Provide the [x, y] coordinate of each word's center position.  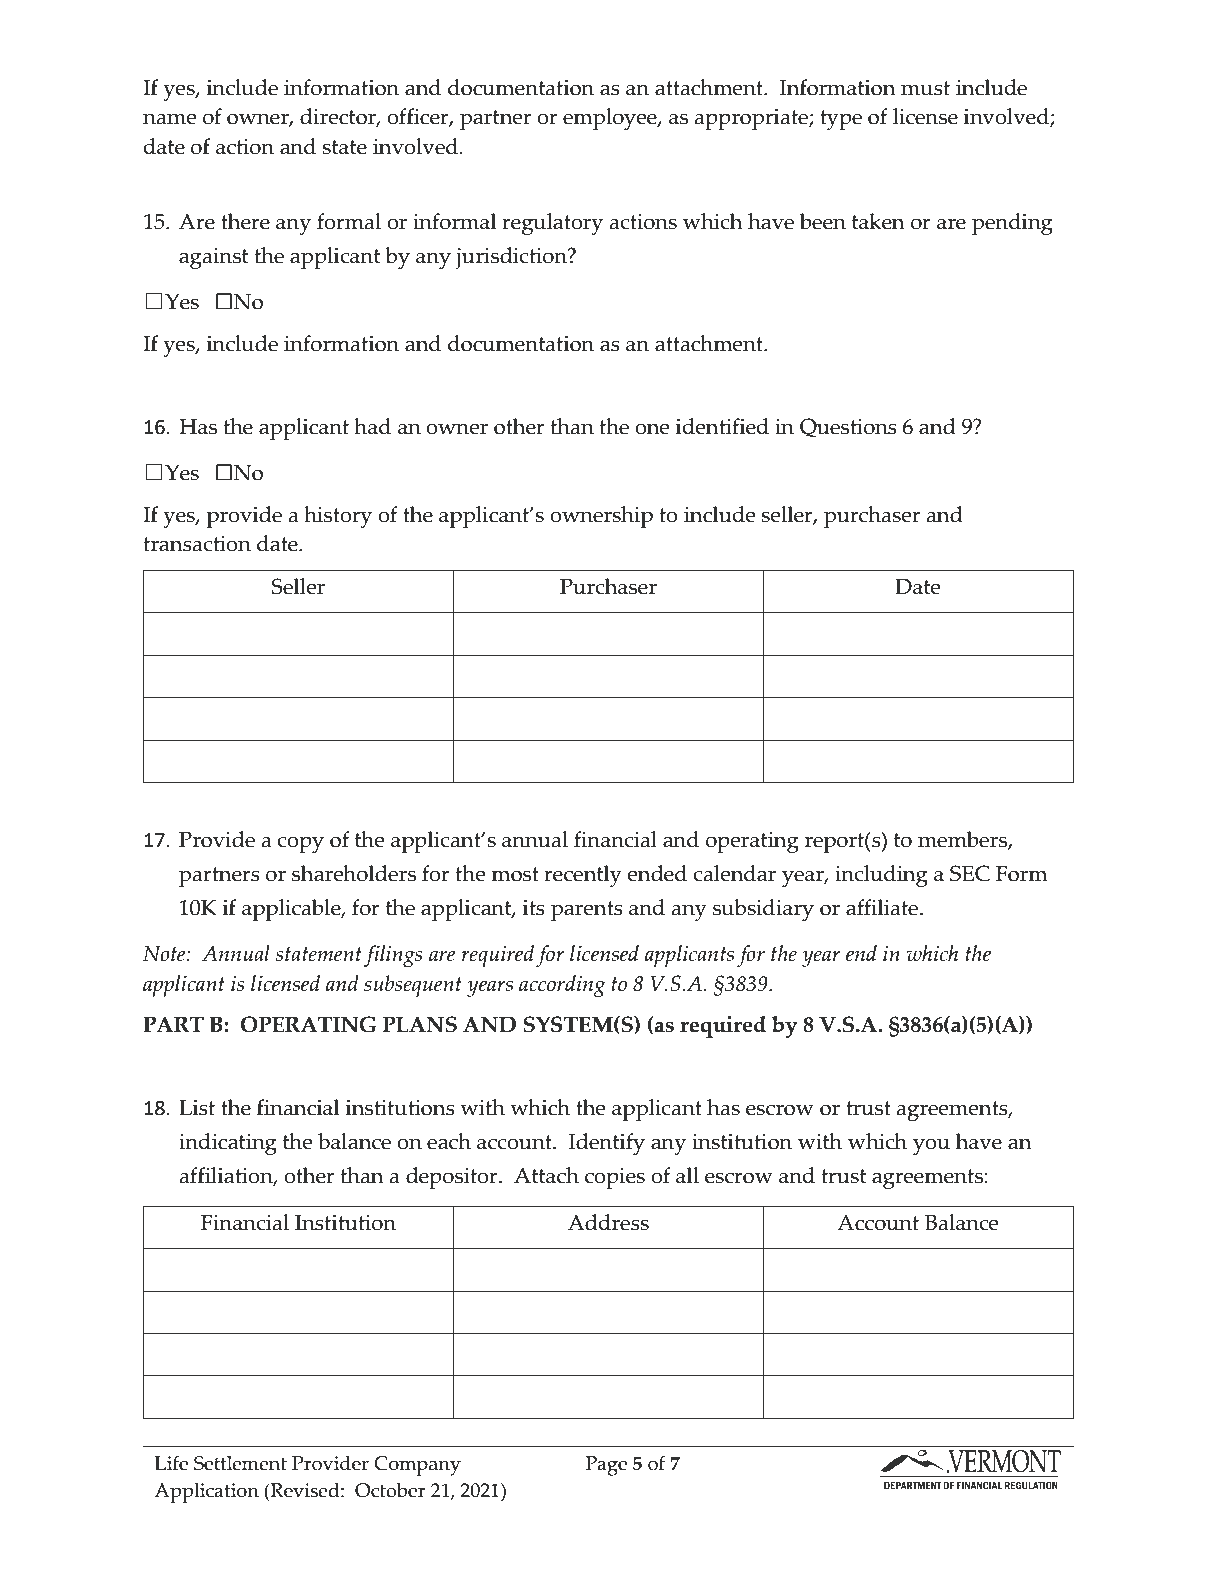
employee [611, 119]
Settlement [240, 1463]
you [931, 1146]
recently [583, 876]
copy [300, 845]
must [925, 88]
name [170, 119]
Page [606, 1466]
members [963, 840]
